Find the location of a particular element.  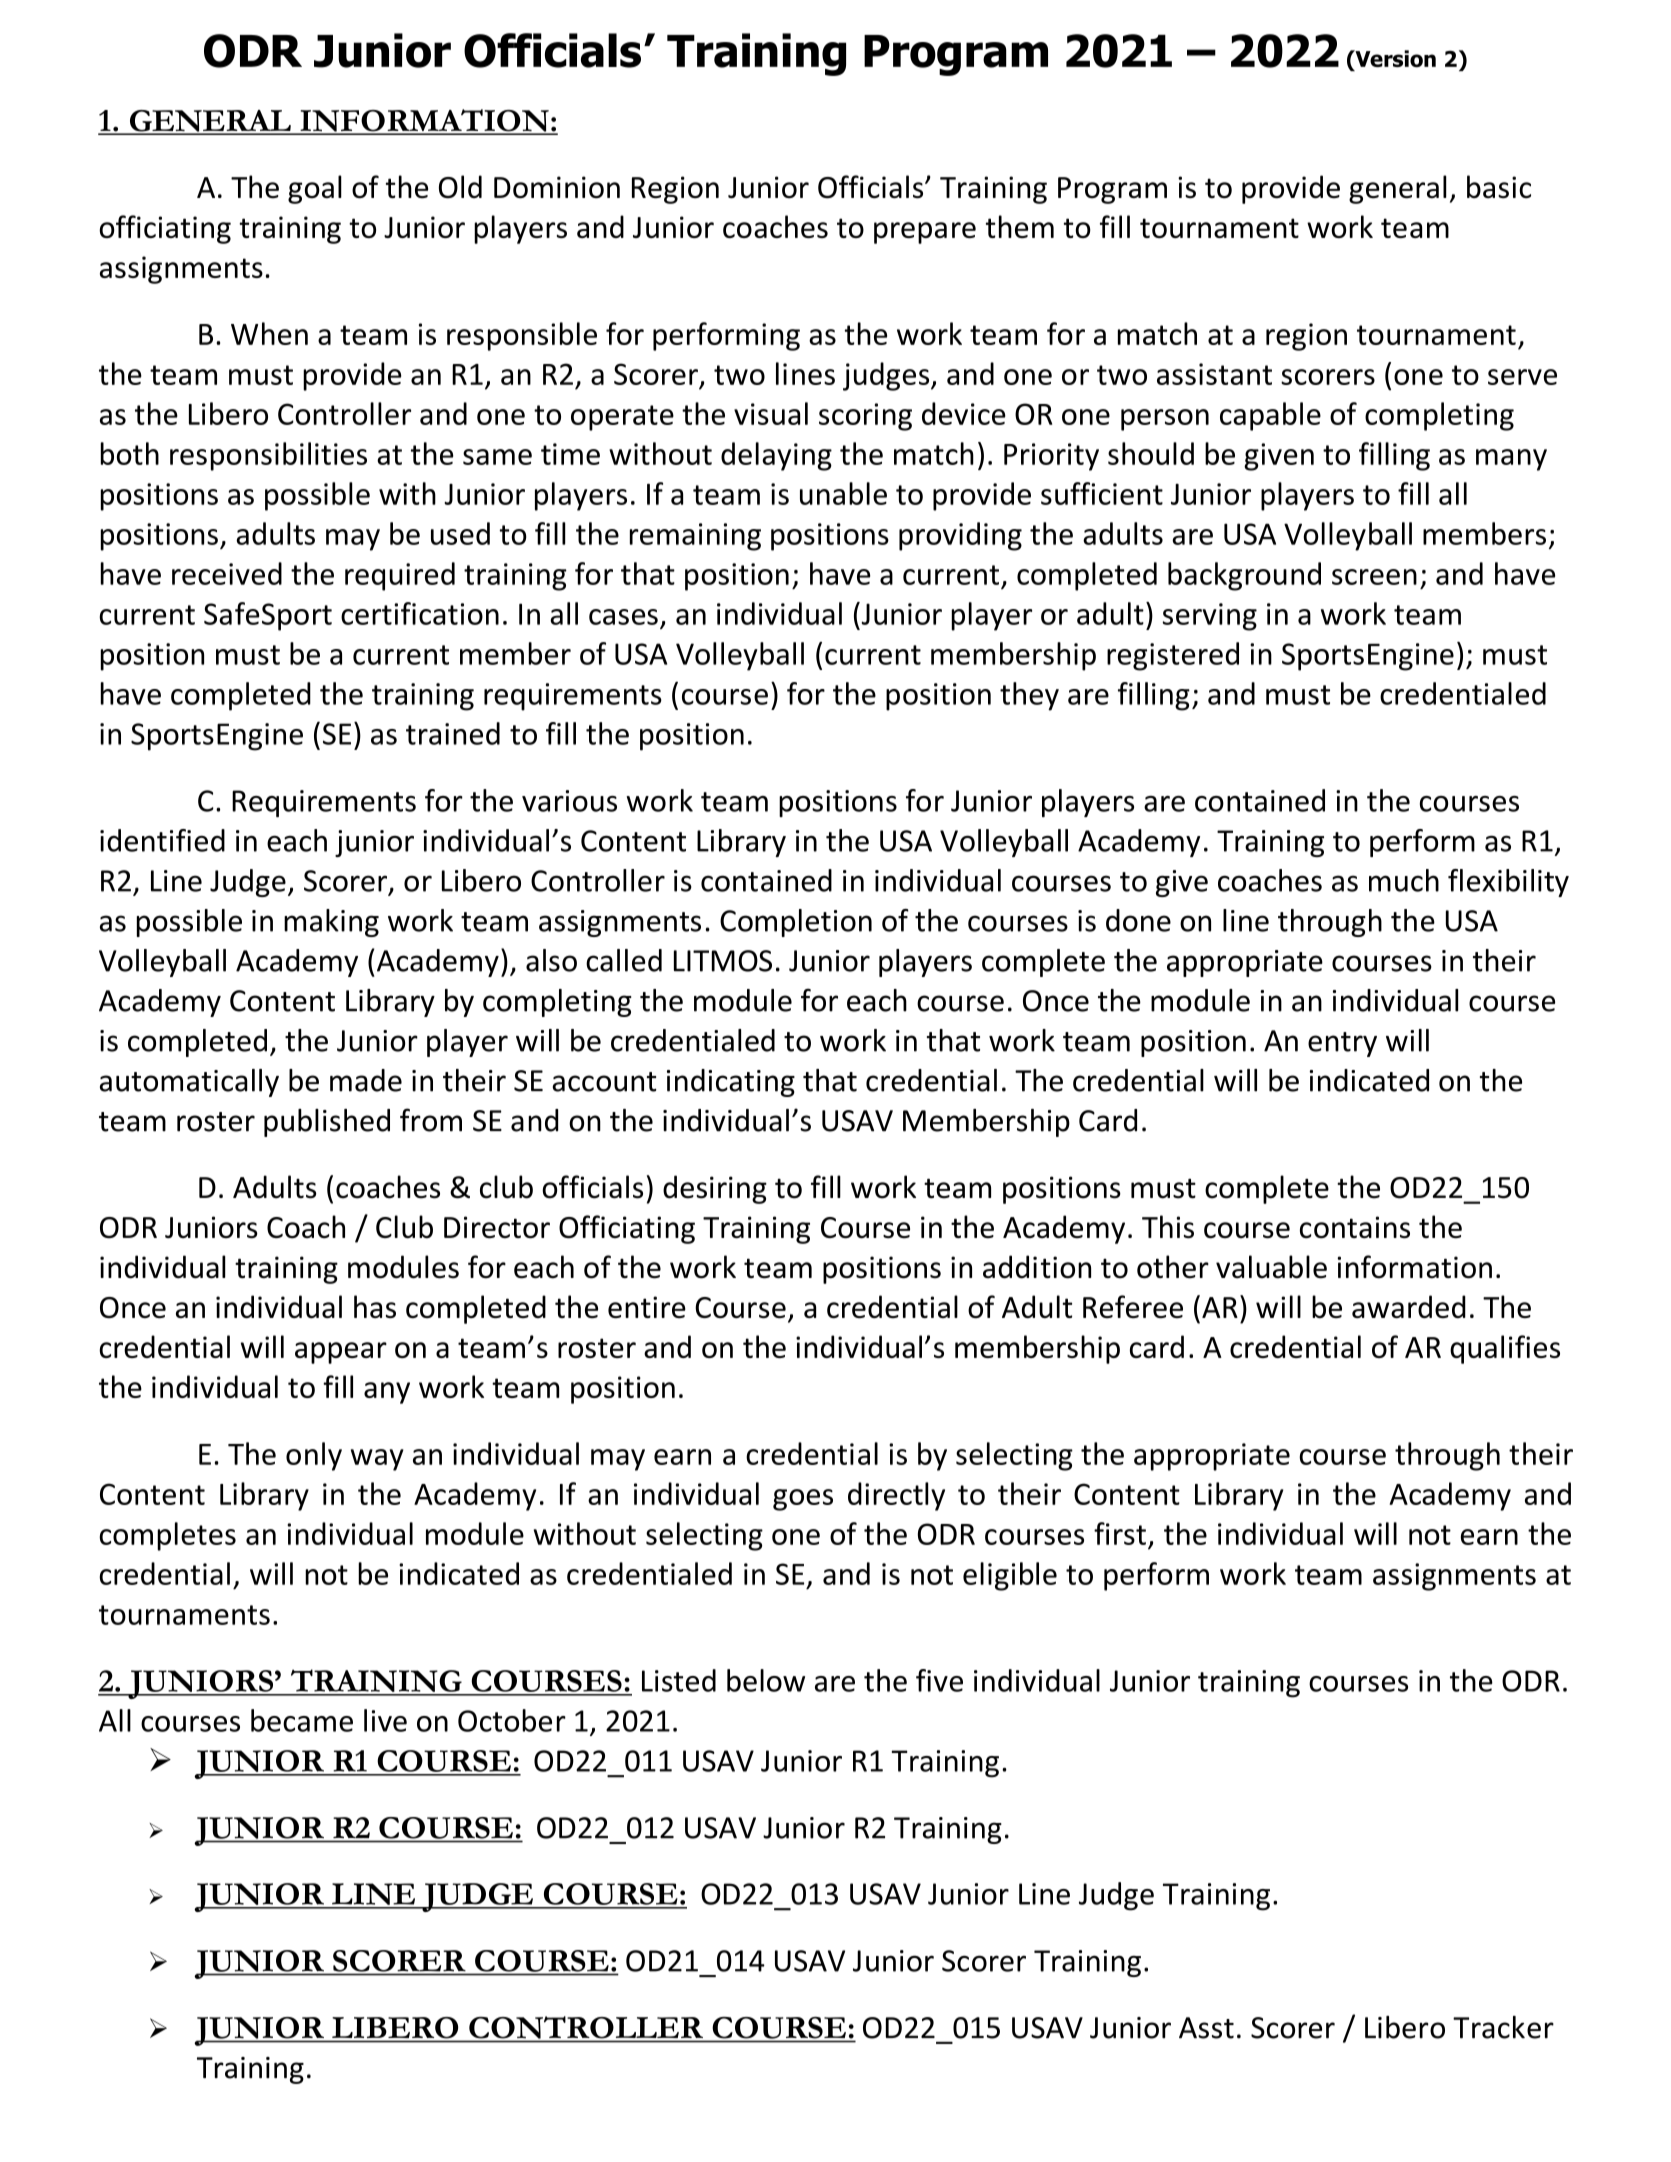

Tracker is located at coordinates (1503, 2027).
